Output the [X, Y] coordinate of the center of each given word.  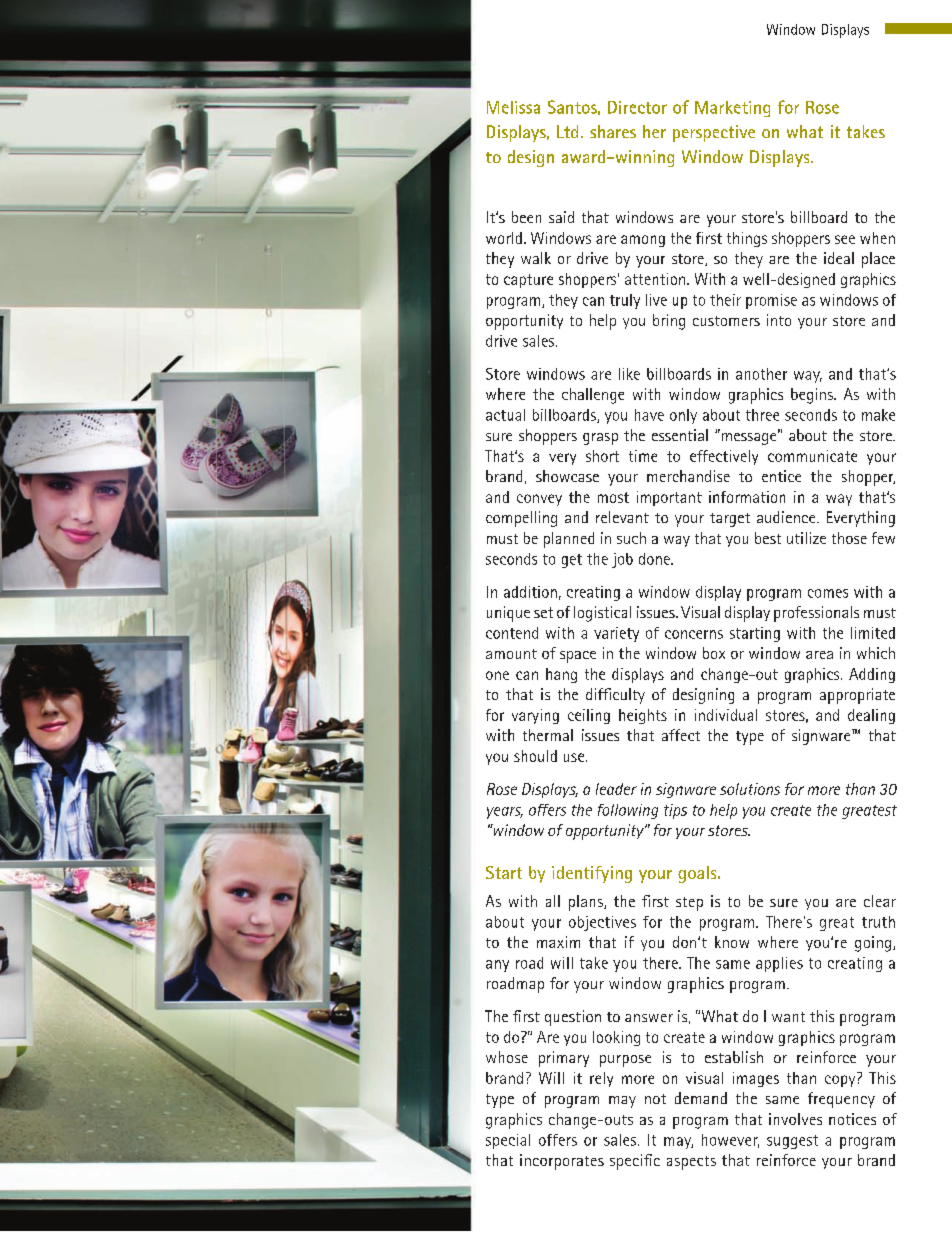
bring [669, 322]
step [689, 904]
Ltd [567, 131]
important [669, 498]
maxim [558, 942]
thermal [548, 735]
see [845, 239]
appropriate [857, 696]
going [873, 944]
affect [681, 735]
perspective [714, 133]
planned [569, 540]
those [849, 538]
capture [528, 281]
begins [813, 396]
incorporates [562, 1162]
